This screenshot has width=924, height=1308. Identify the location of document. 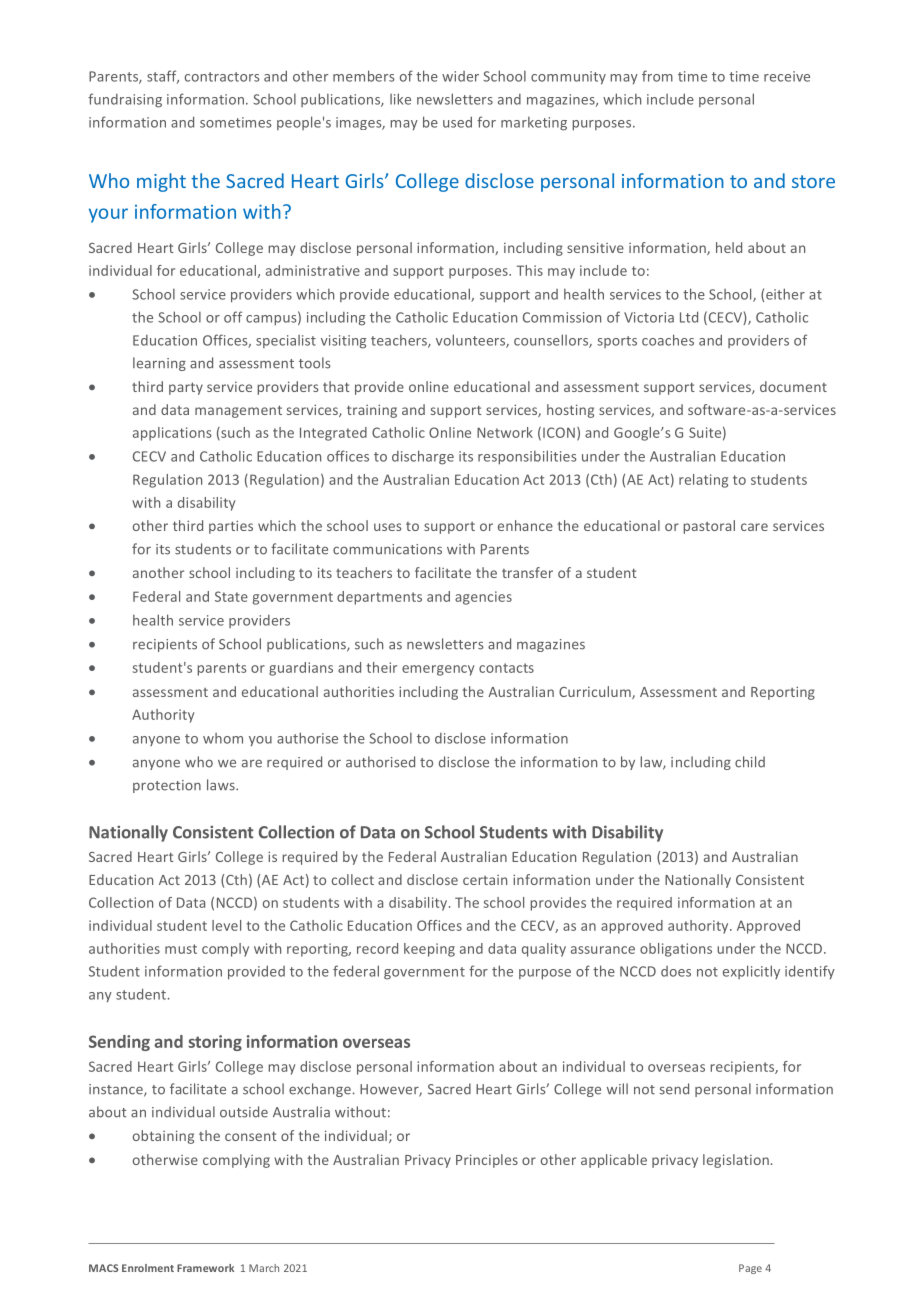
(793, 386).
